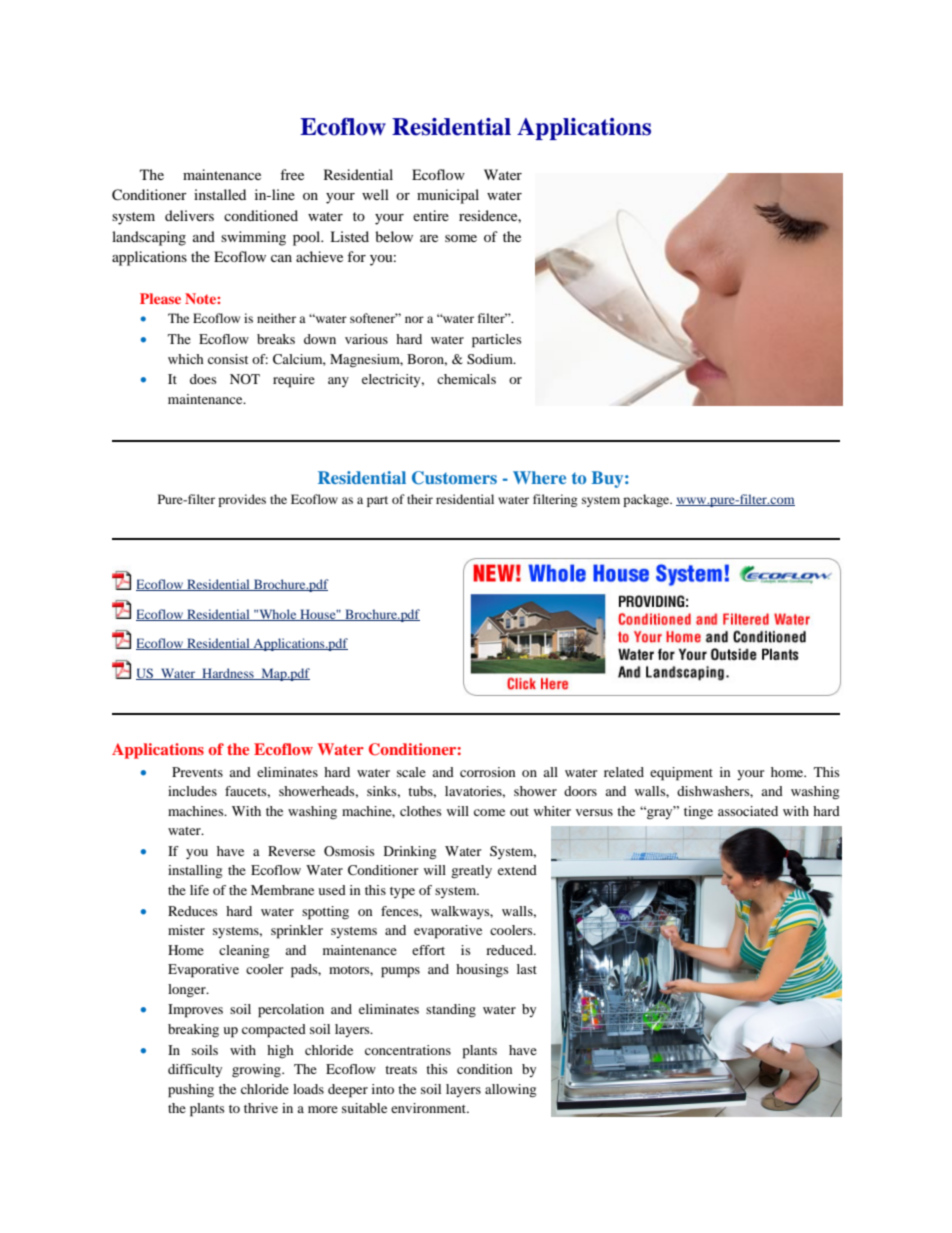  Describe the element at coordinates (430, 1108) in the screenshot. I see `environment` at that location.
